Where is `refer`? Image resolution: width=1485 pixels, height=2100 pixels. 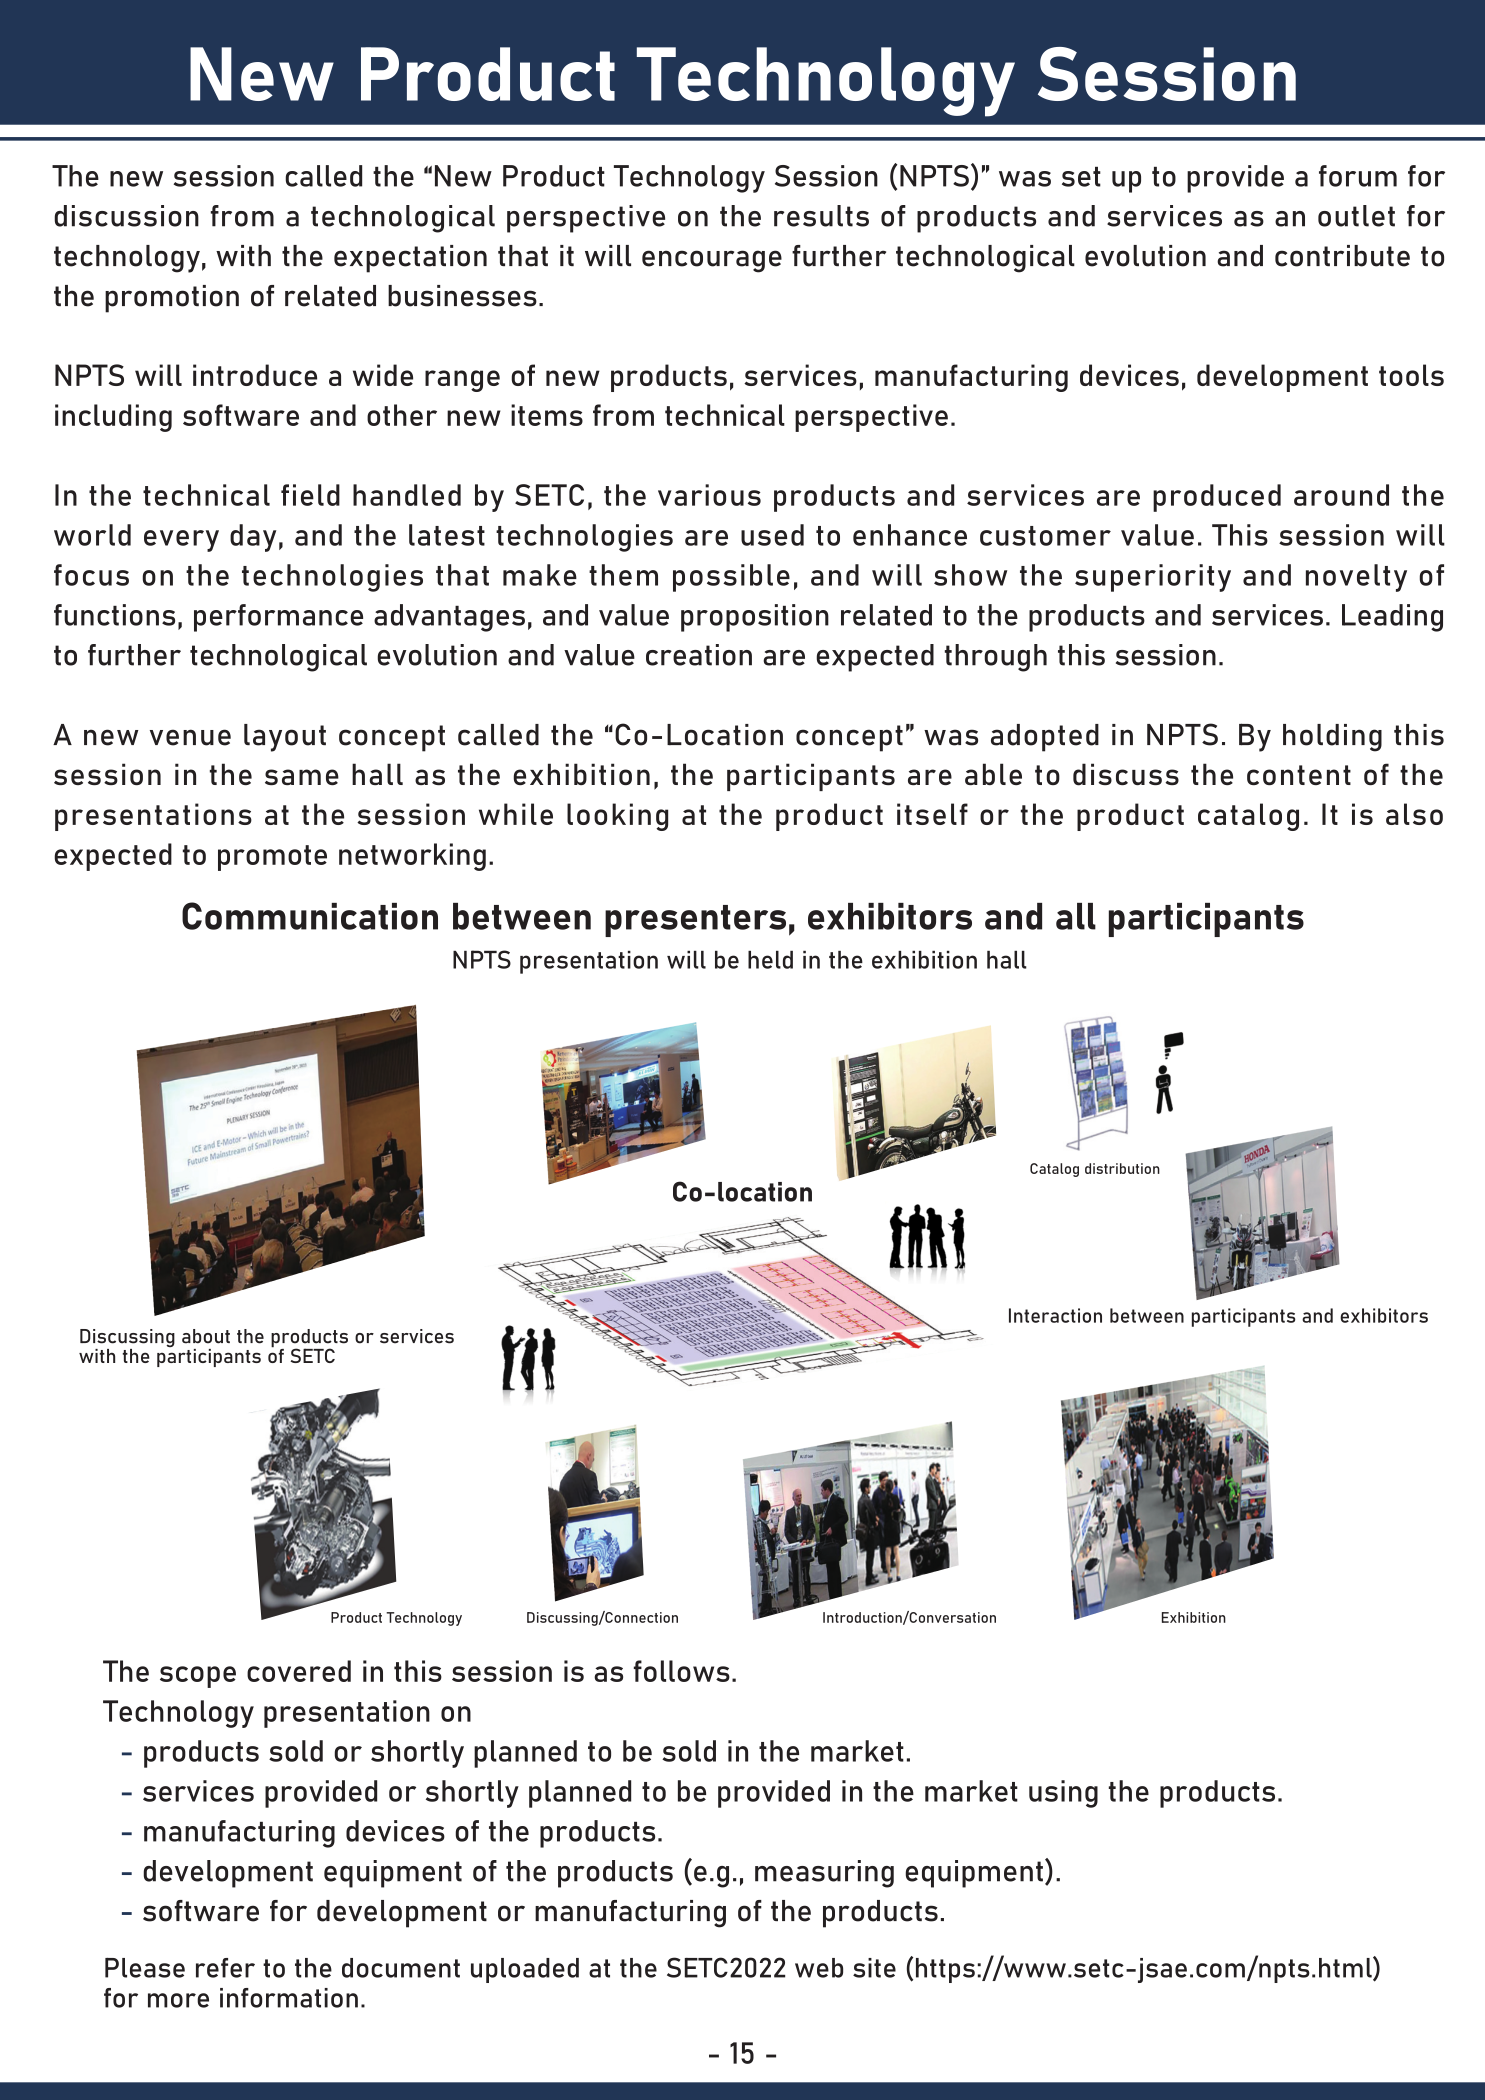 refer is located at coordinates (225, 1968).
